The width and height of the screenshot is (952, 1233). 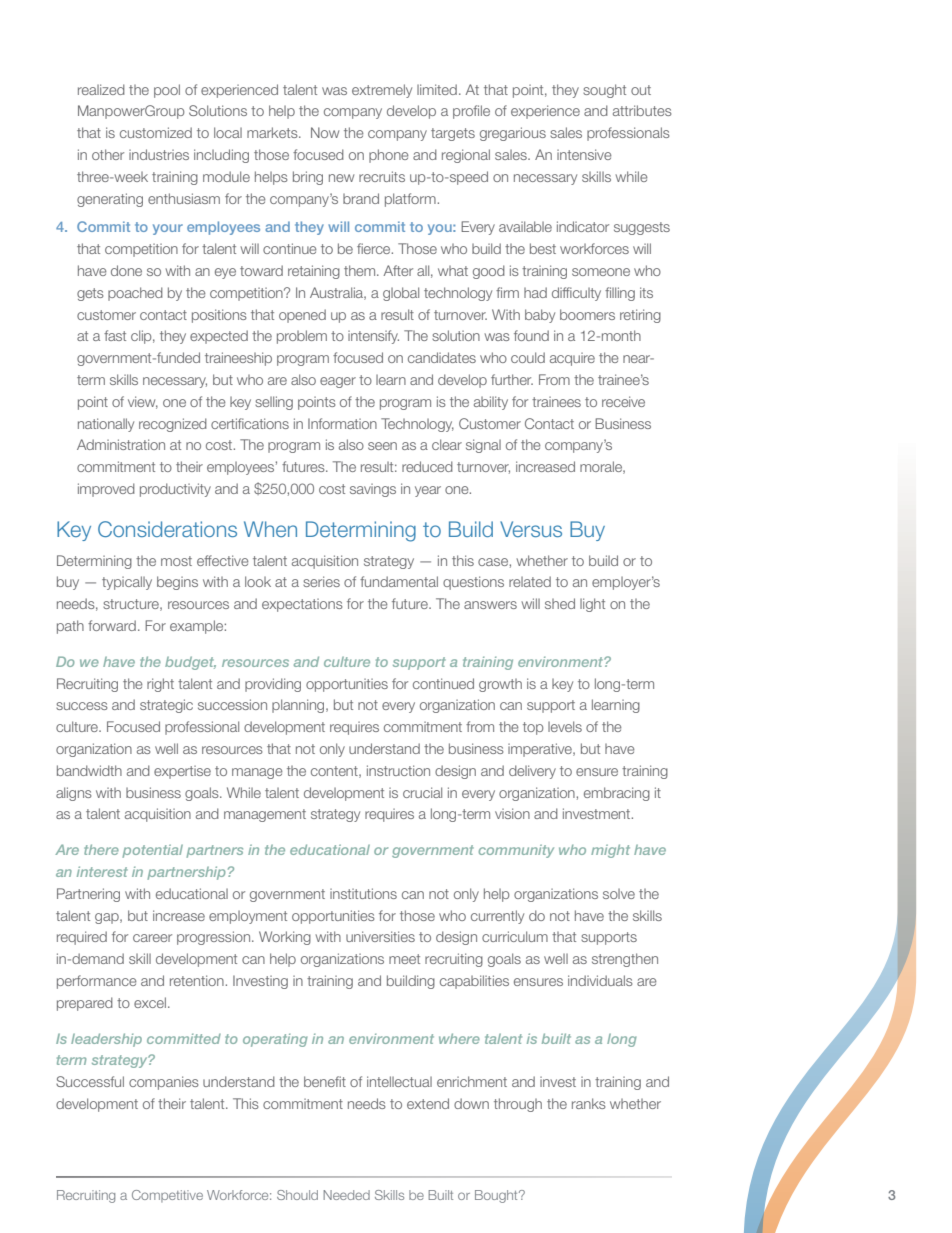 What do you see at coordinates (589, 1103) in the screenshot?
I see `ranks` at bounding box center [589, 1103].
